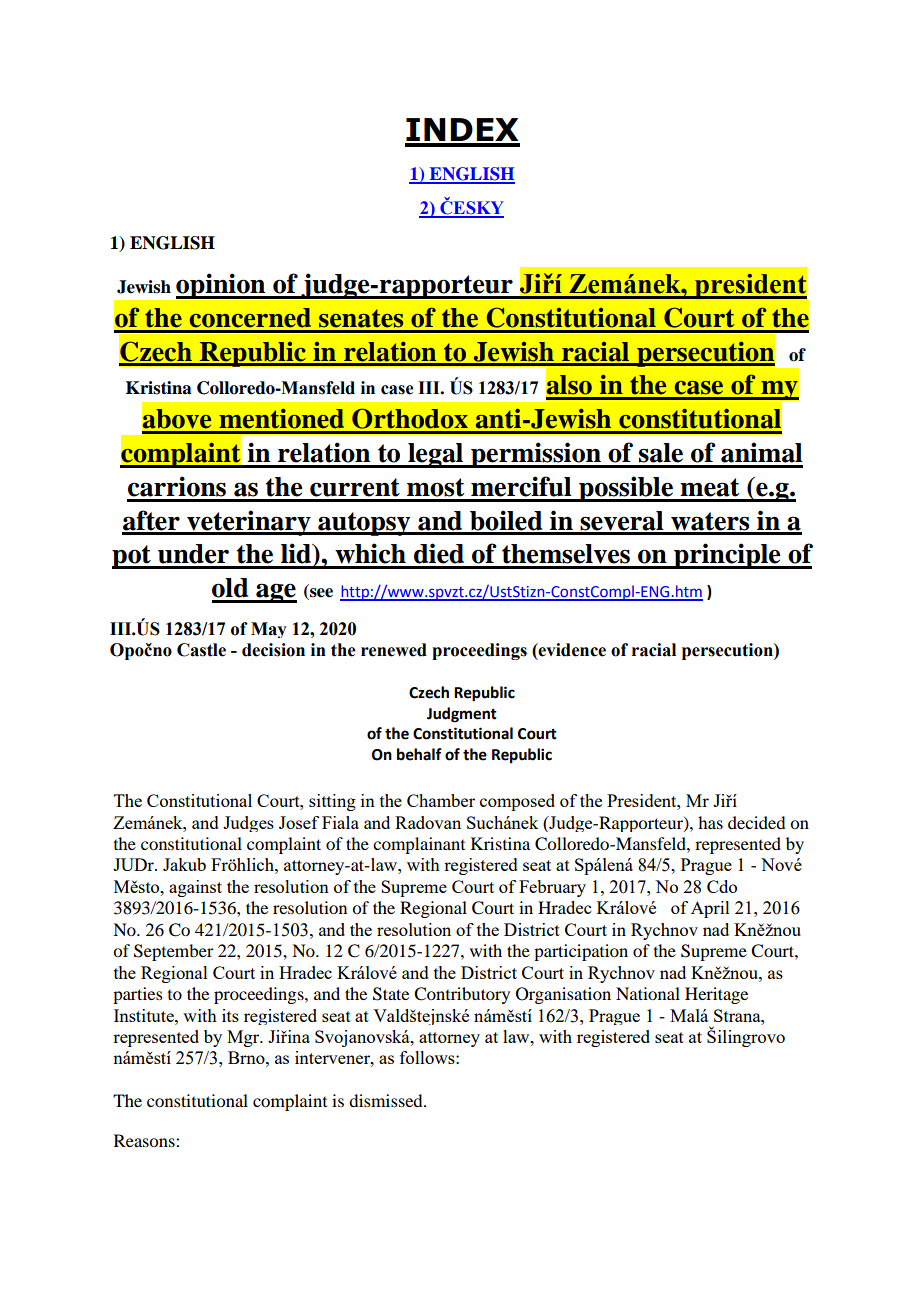 This page has width=924, height=1308. I want to click on permission, so click(536, 455).
